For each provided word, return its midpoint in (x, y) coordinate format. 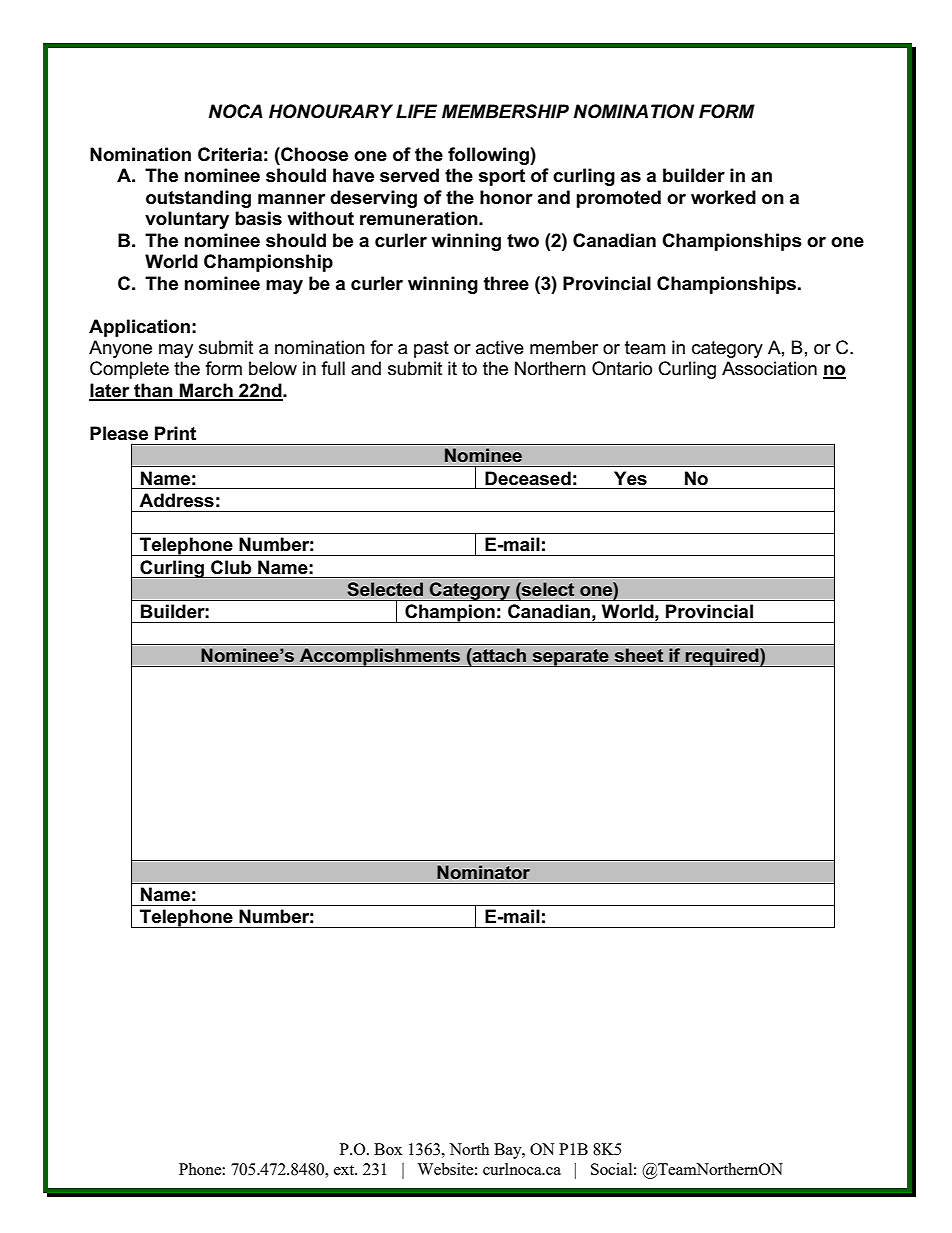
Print (175, 433)
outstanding (198, 199)
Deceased (528, 478)
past (431, 349)
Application (139, 328)
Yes (630, 478)
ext (345, 1170)
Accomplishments (380, 657)
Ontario (622, 368)
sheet (639, 655)
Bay (509, 1151)
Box (388, 1149)
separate (570, 658)
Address (176, 500)
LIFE (416, 111)
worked (723, 197)
